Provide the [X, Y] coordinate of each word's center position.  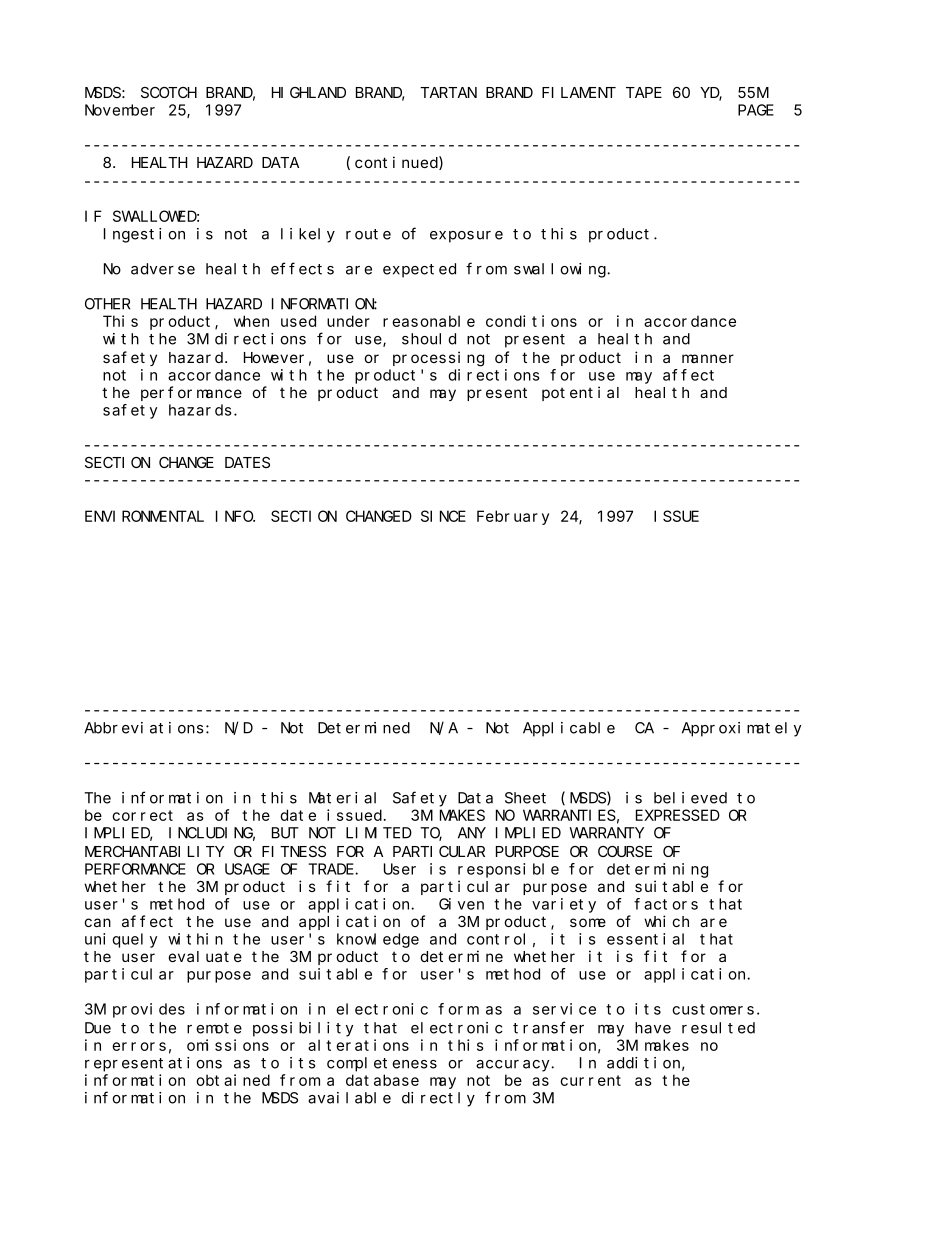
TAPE [644, 92]
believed [690, 798]
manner [708, 358]
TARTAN [448, 92]
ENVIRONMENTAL [144, 516]
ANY [472, 833]
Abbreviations [143, 728]
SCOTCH [169, 92]
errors [139, 1046]
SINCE [443, 516]
